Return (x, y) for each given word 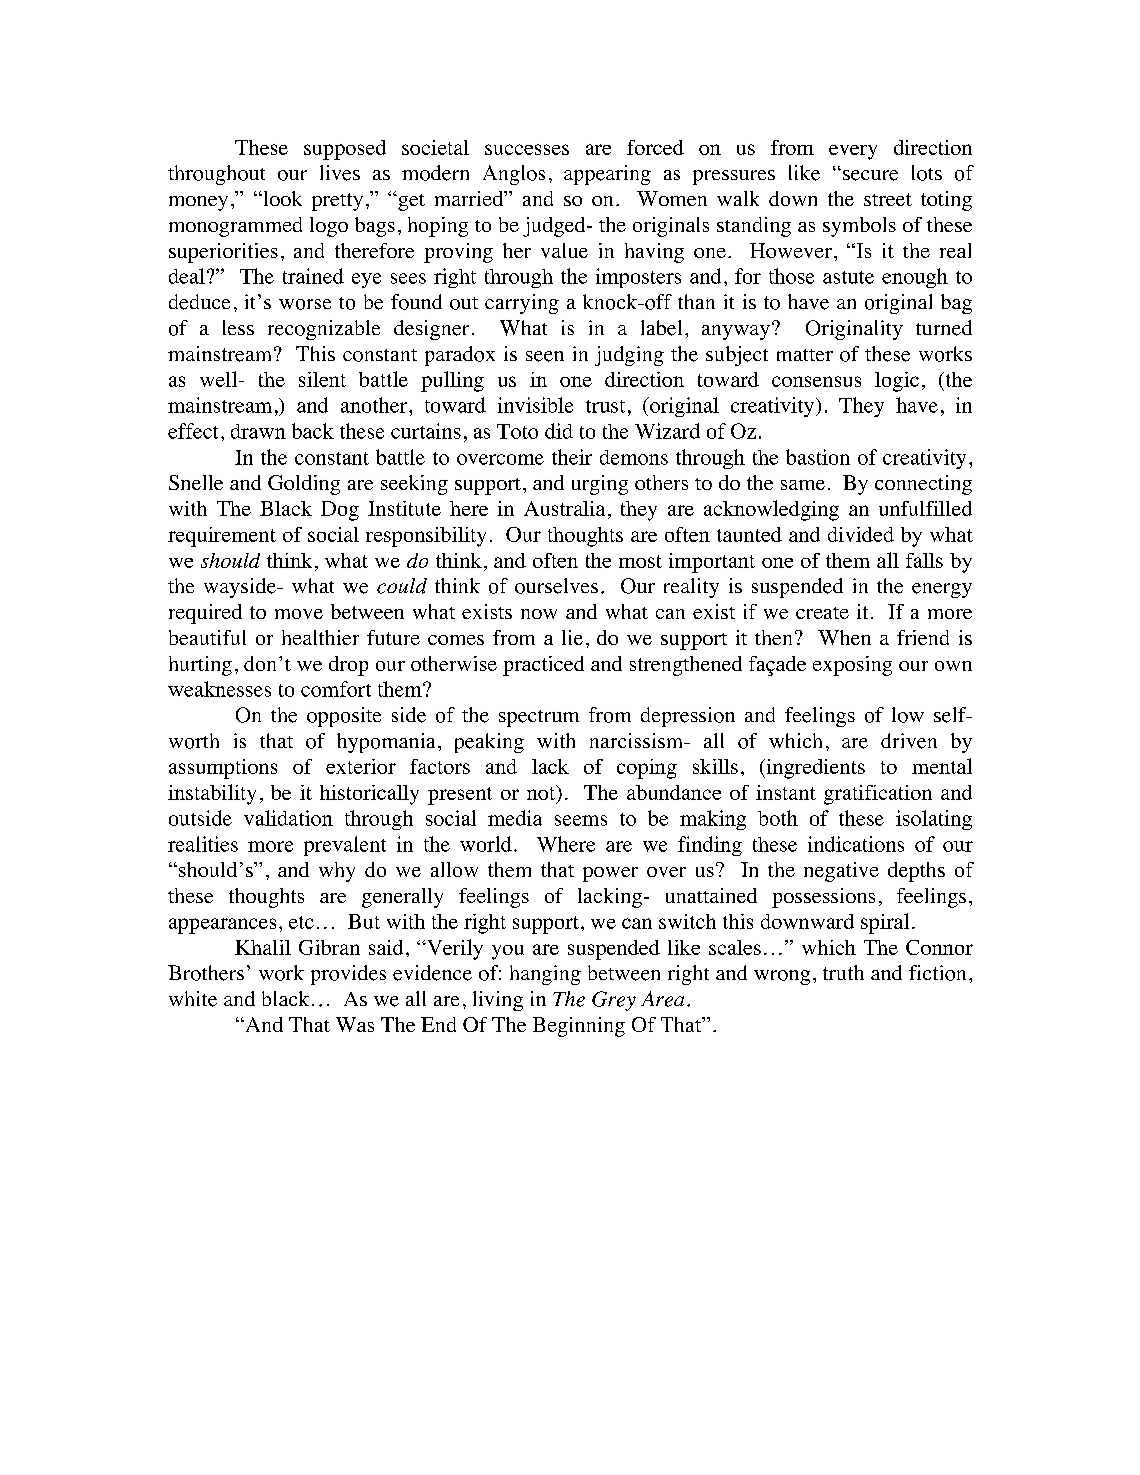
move (299, 614)
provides (348, 975)
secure (870, 175)
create (822, 613)
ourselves (556, 586)
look (281, 198)
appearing (607, 175)
